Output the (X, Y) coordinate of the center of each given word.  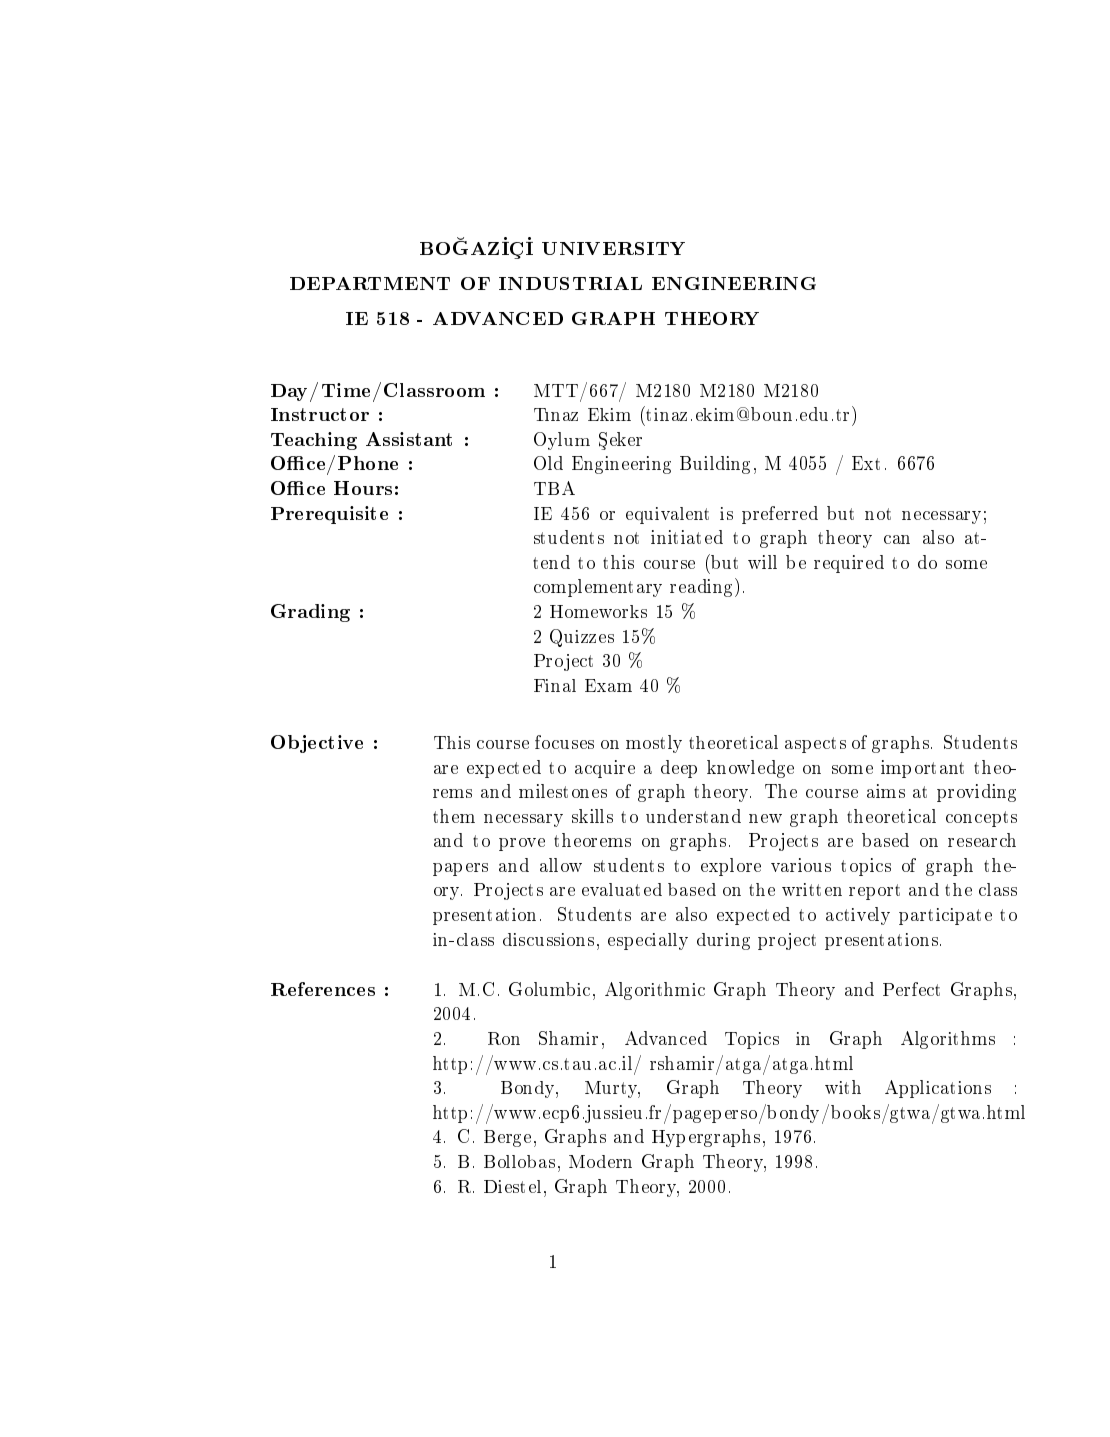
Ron (504, 1038)
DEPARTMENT (370, 283)
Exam (608, 685)
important (922, 769)
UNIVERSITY (613, 248)
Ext (866, 463)
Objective (317, 744)
